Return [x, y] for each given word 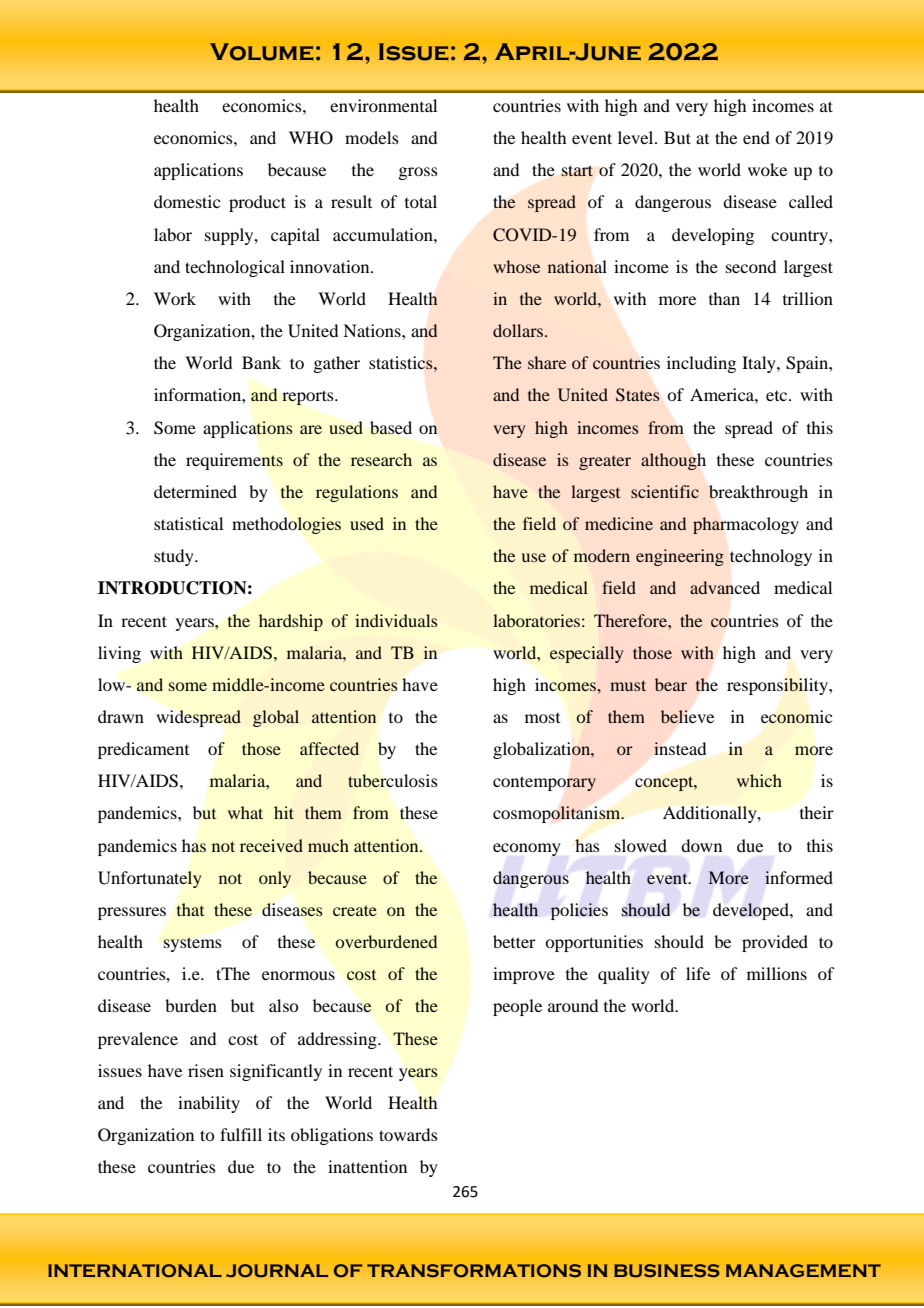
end [756, 137]
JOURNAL [277, 1270]
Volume [262, 52]
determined [195, 491]
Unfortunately [150, 879]
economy [527, 849]
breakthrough [758, 493]
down [701, 845]
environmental [383, 105]
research [381, 459]
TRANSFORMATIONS [474, 1270]
